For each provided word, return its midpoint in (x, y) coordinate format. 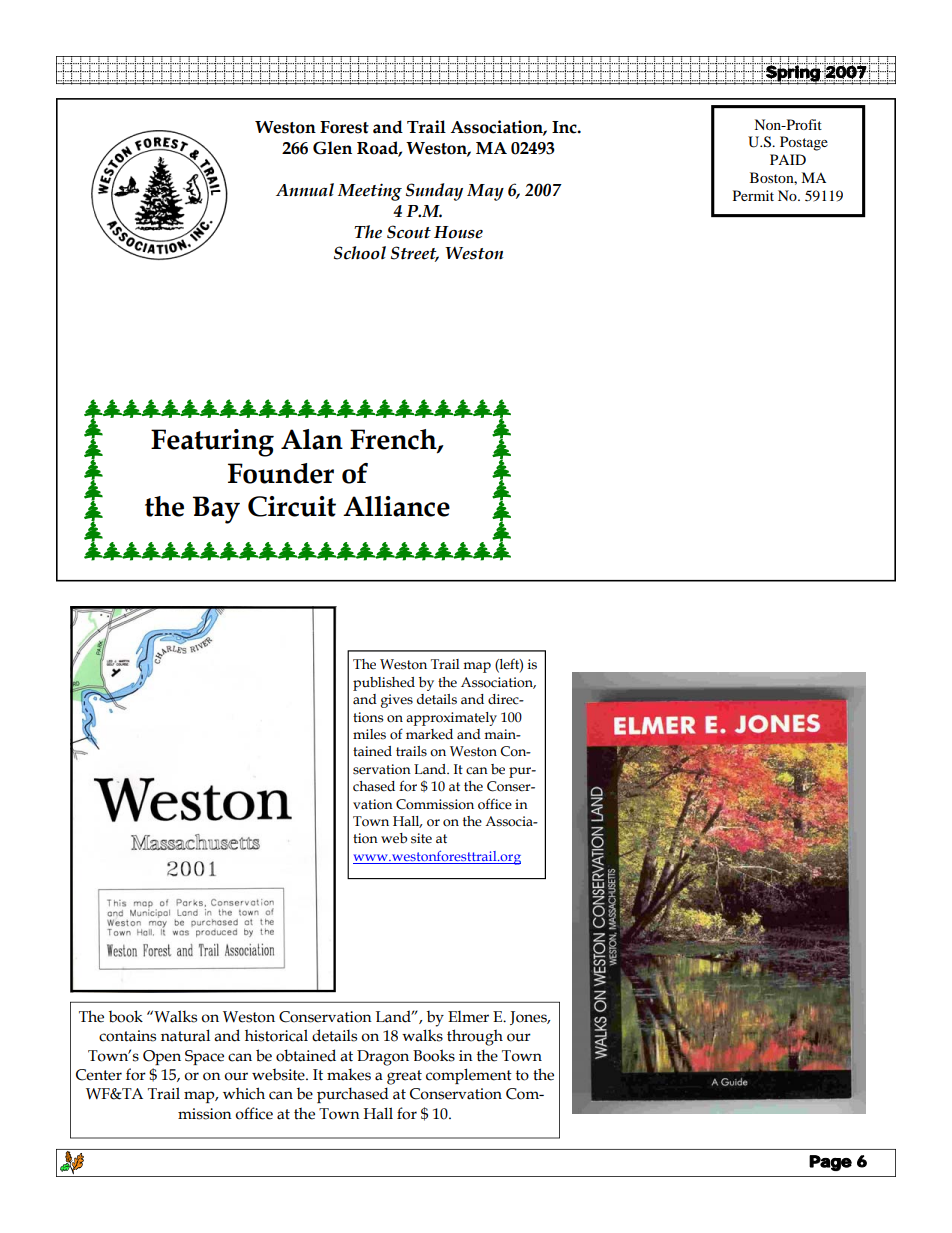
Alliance (396, 506)
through (475, 1037)
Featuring (212, 443)
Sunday (434, 192)
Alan (312, 439)
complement (469, 1076)
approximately (451, 719)
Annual (305, 190)
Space (204, 1057)
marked (429, 734)
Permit (753, 195)
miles (369, 734)
